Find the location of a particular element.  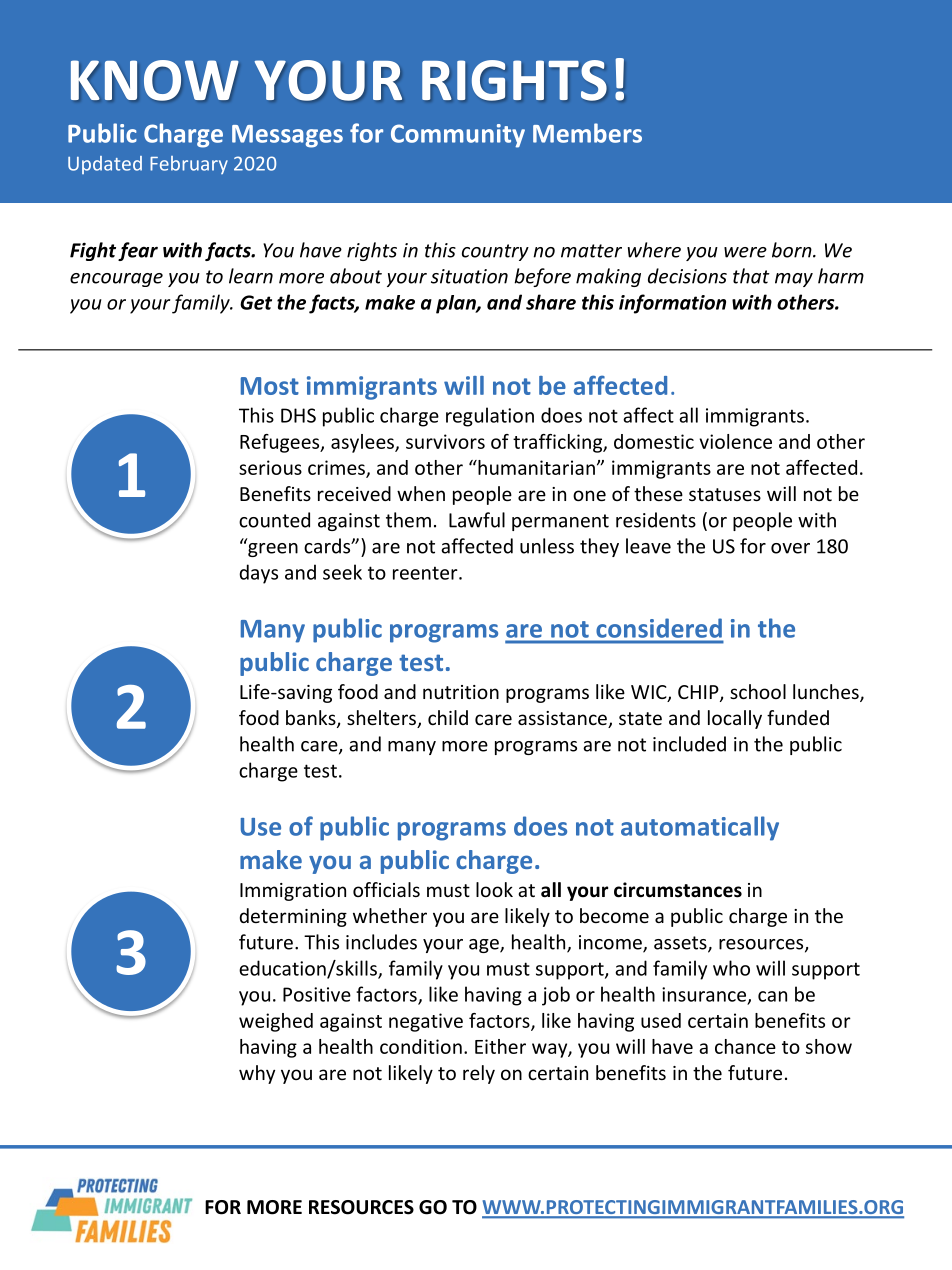

regulation is located at coordinates (490, 417).
